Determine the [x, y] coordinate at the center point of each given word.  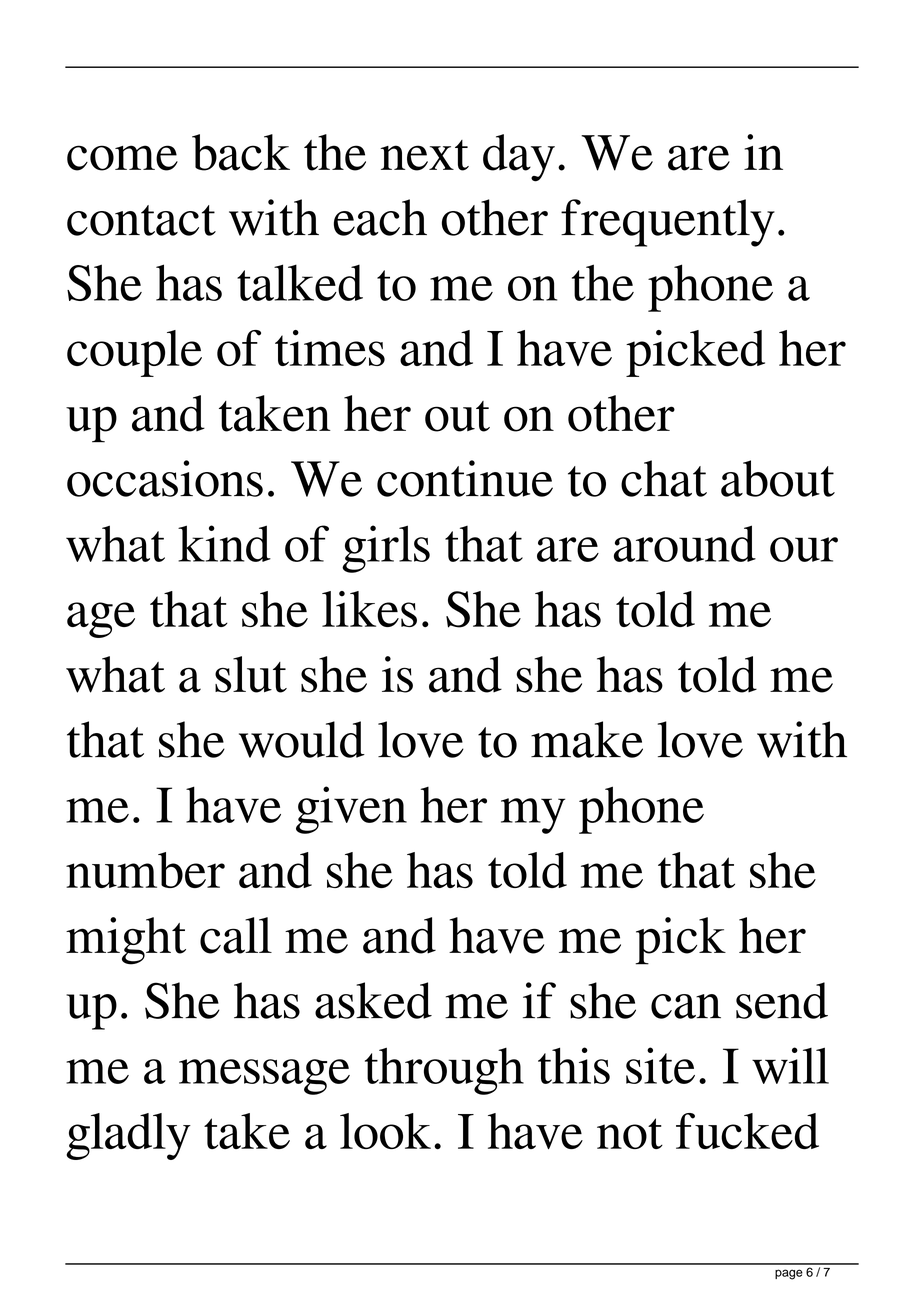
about [778, 478]
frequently [668, 223]
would [302, 739]
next [424, 155]
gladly [128, 1136]
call [236, 935]
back [241, 152]
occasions [165, 478]
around [685, 543]
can [686, 1006]
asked [373, 1000]
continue [465, 478]
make [587, 739]
